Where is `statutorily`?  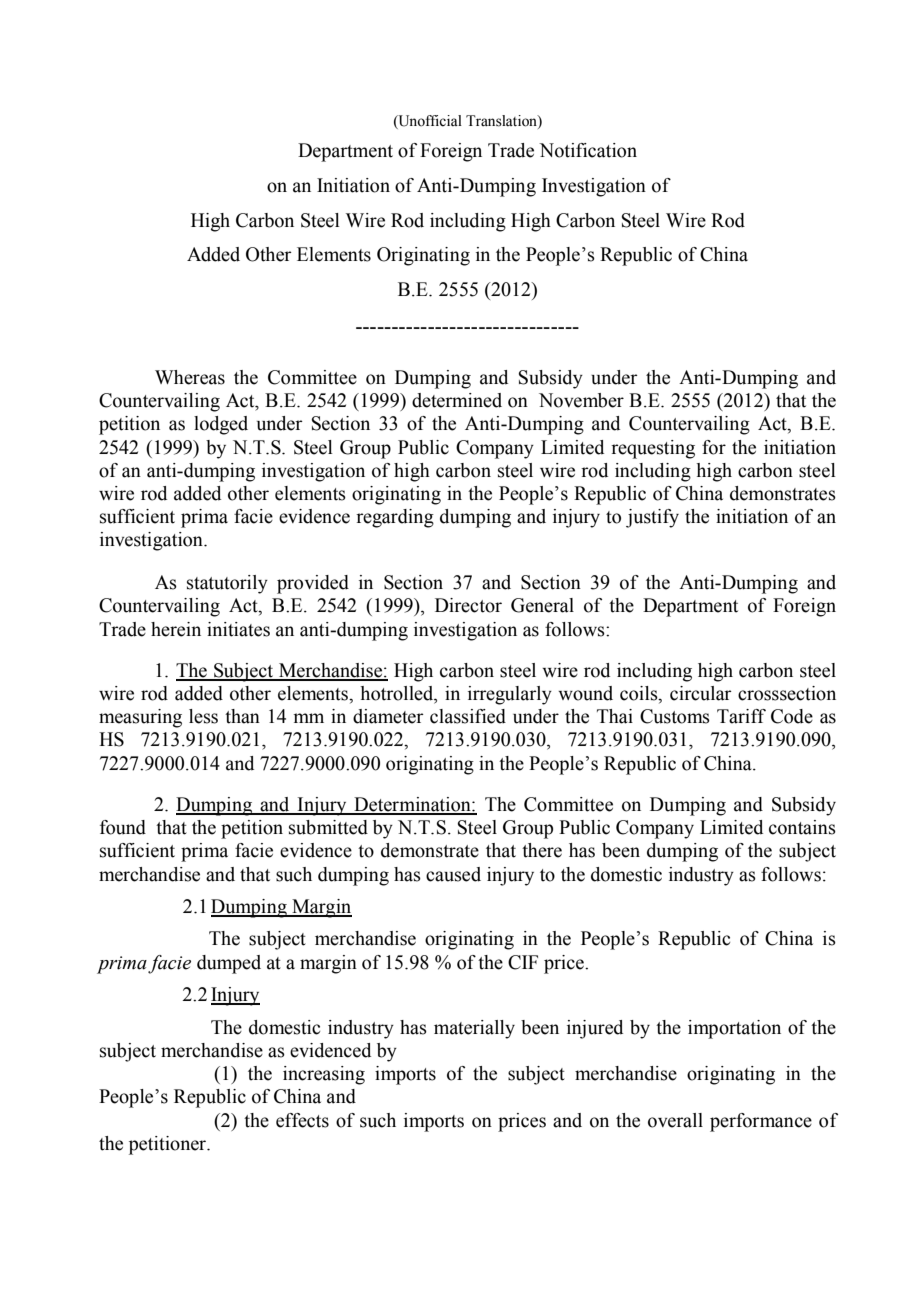 statutorily is located at coordinates (227, 584).
